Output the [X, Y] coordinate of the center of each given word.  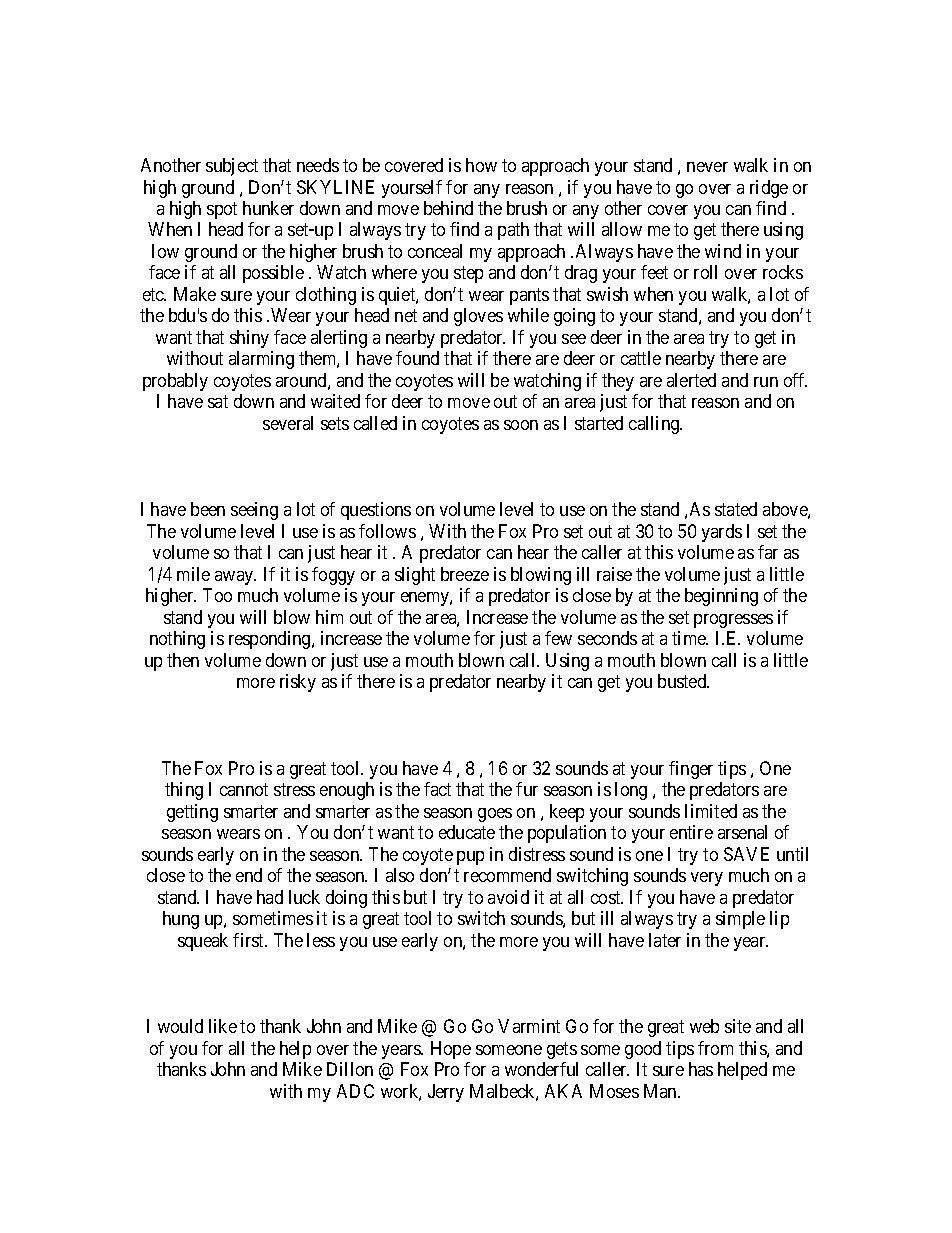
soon [521, 425]
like [223, 1026]
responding [271, 640]
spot [222, 210]
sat [218, 402]
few [558, 638]
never [707, 167]
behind [448, 208]
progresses [733, 621]
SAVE [746, 854]
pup [470, 858]
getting [192, 813]
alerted [691, 380]
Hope [451, 1050]
